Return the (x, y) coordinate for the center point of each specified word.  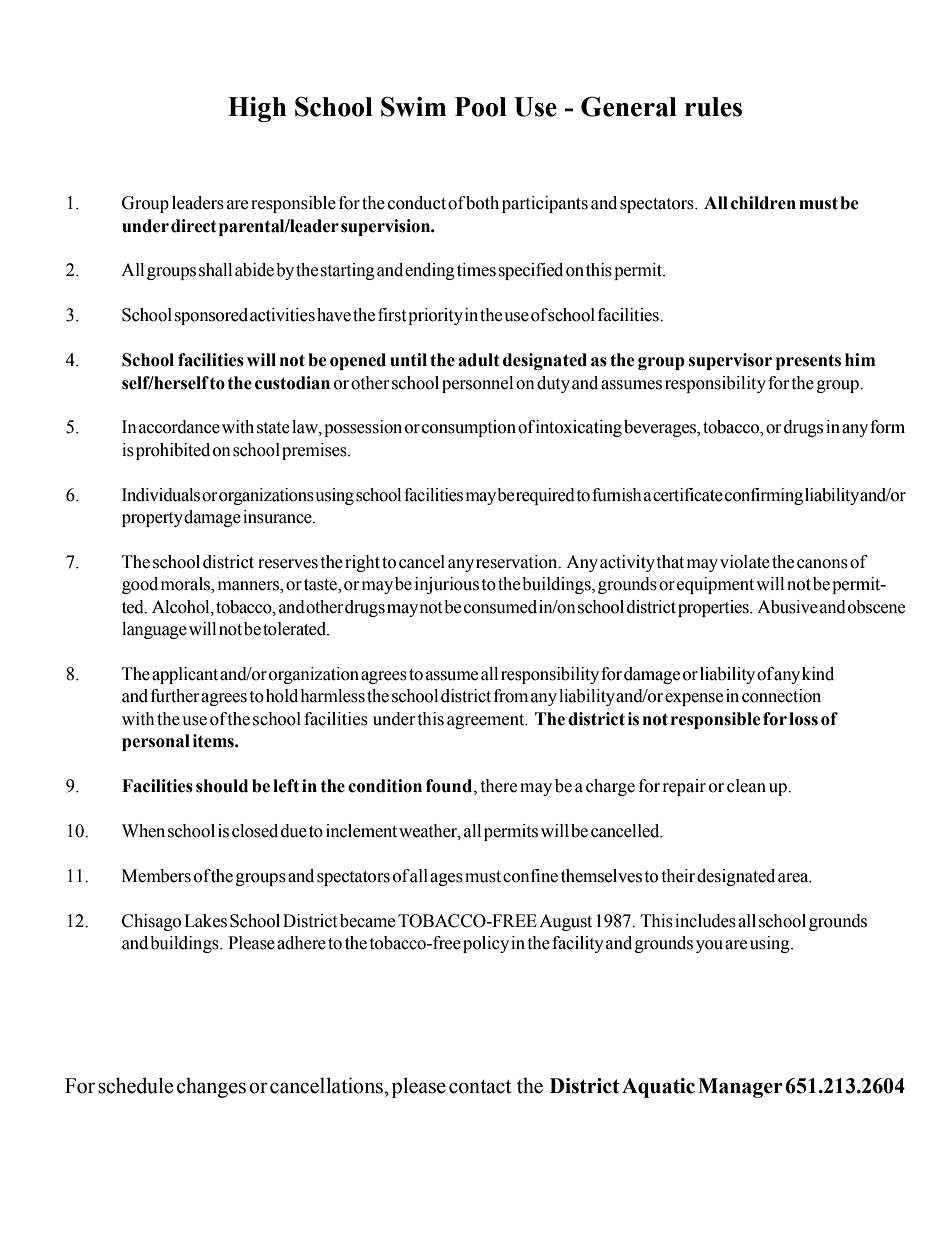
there (499, 786)
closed (255, 831)
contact (480, 1087)
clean (746, 786)
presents (808, 362)
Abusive (787, 607)
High (257, 109)
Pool (481, 107)
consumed (500, 607)
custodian (292, 383)
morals (186, 585)
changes (211, 1087)
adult (478, 360)
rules (713, 107)
